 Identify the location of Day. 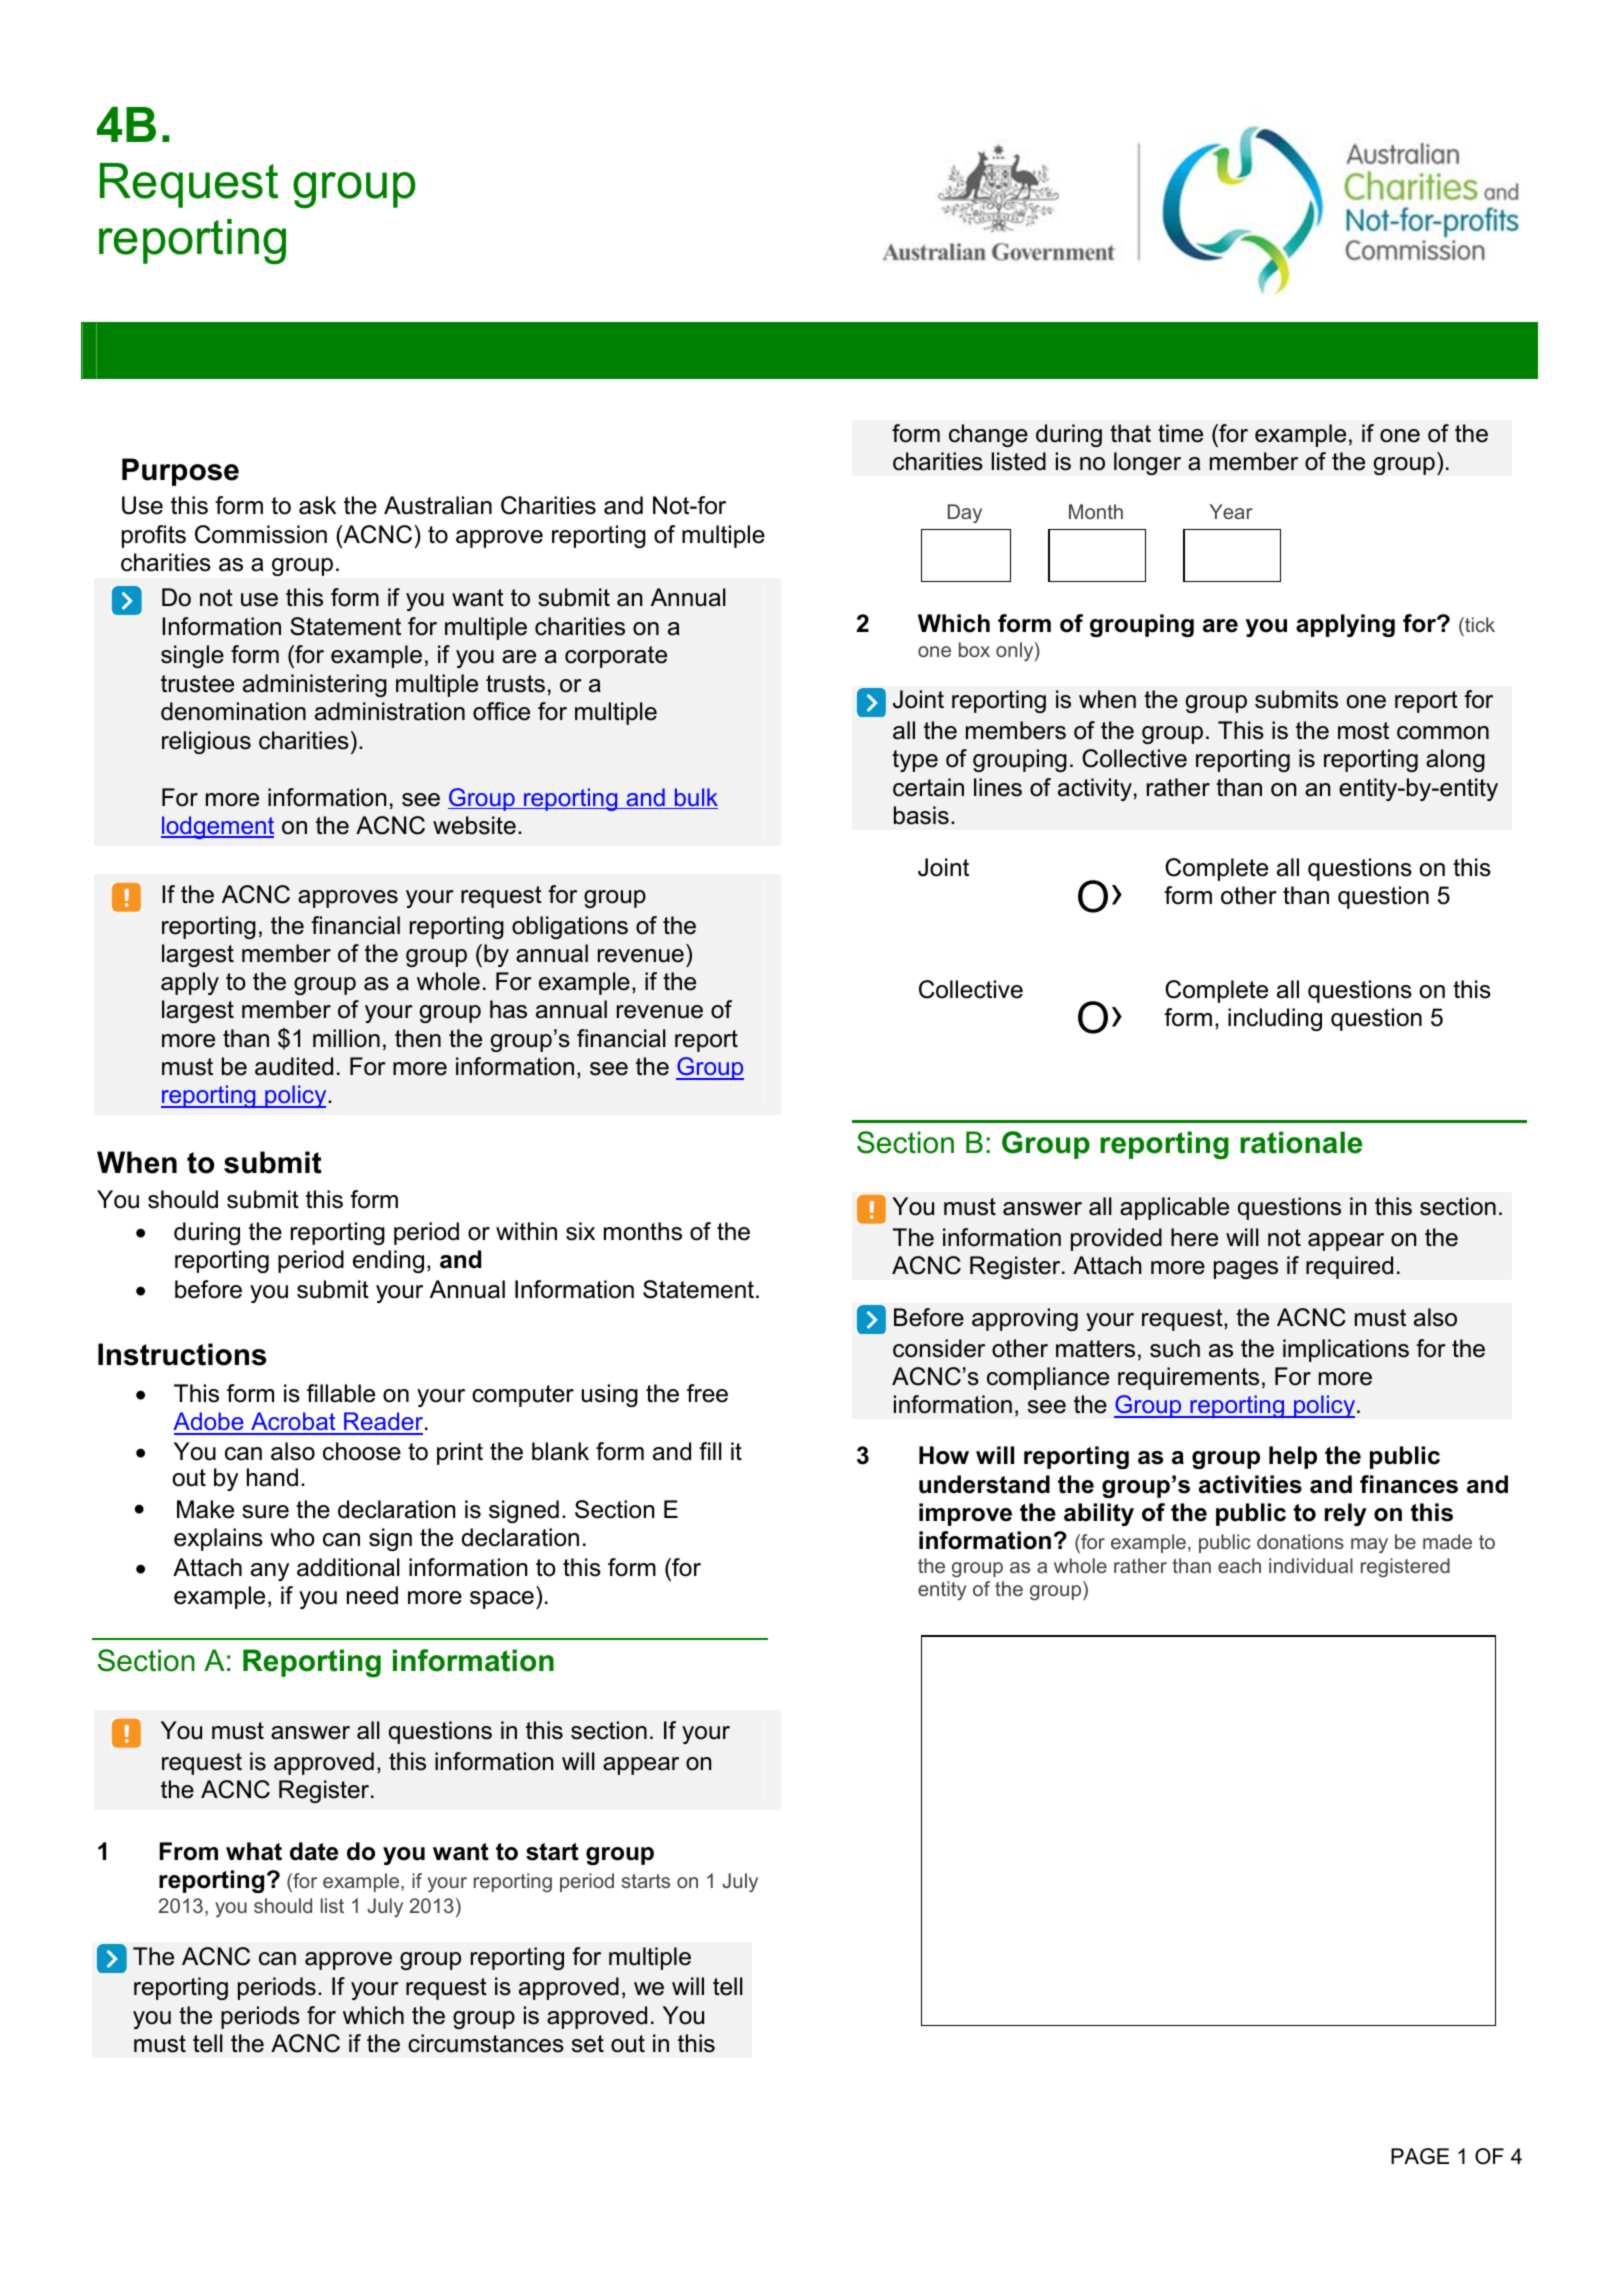
(965, 513).
